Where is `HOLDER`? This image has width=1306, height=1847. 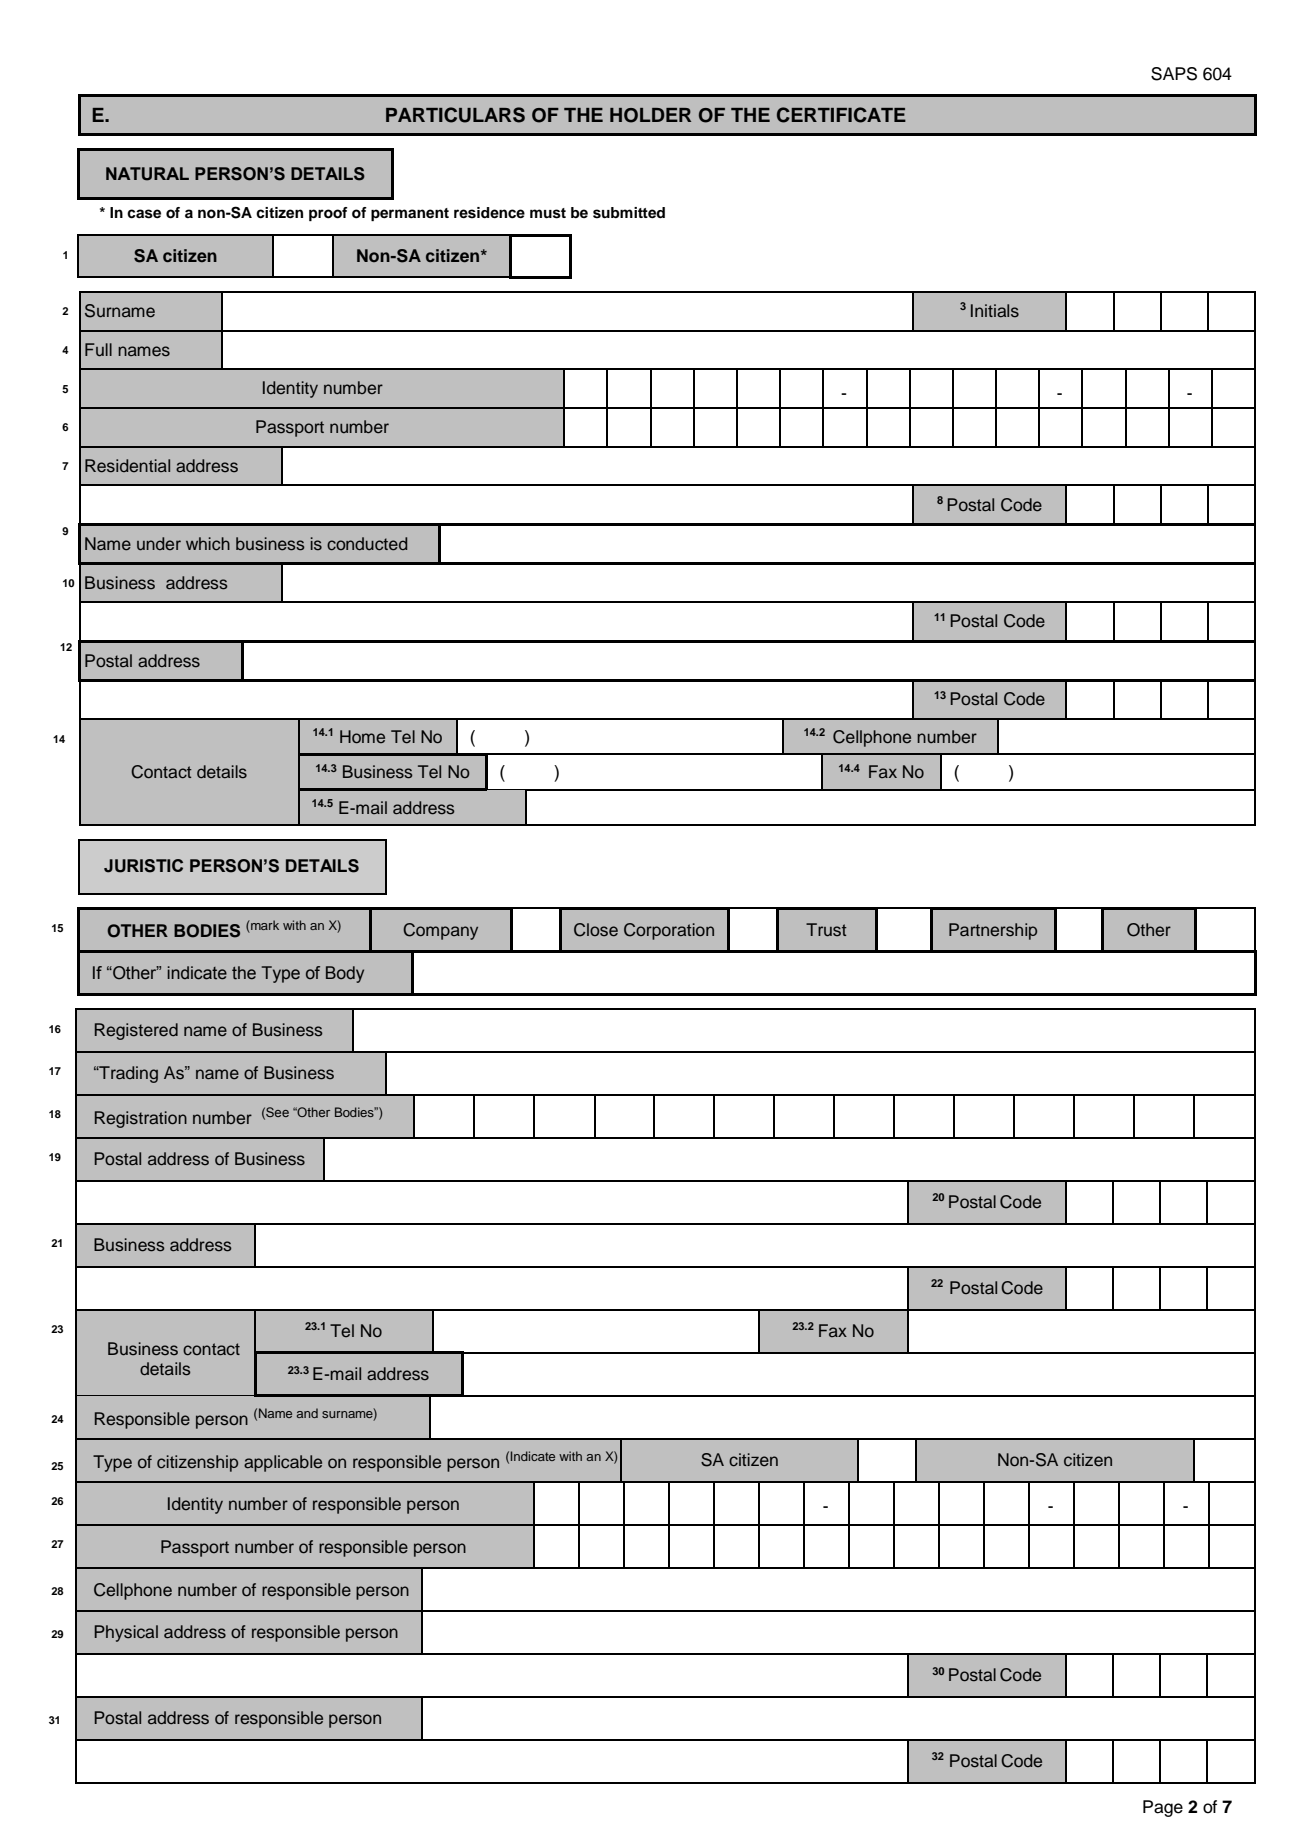
HOLDER is located at coordinates (650, 115).
